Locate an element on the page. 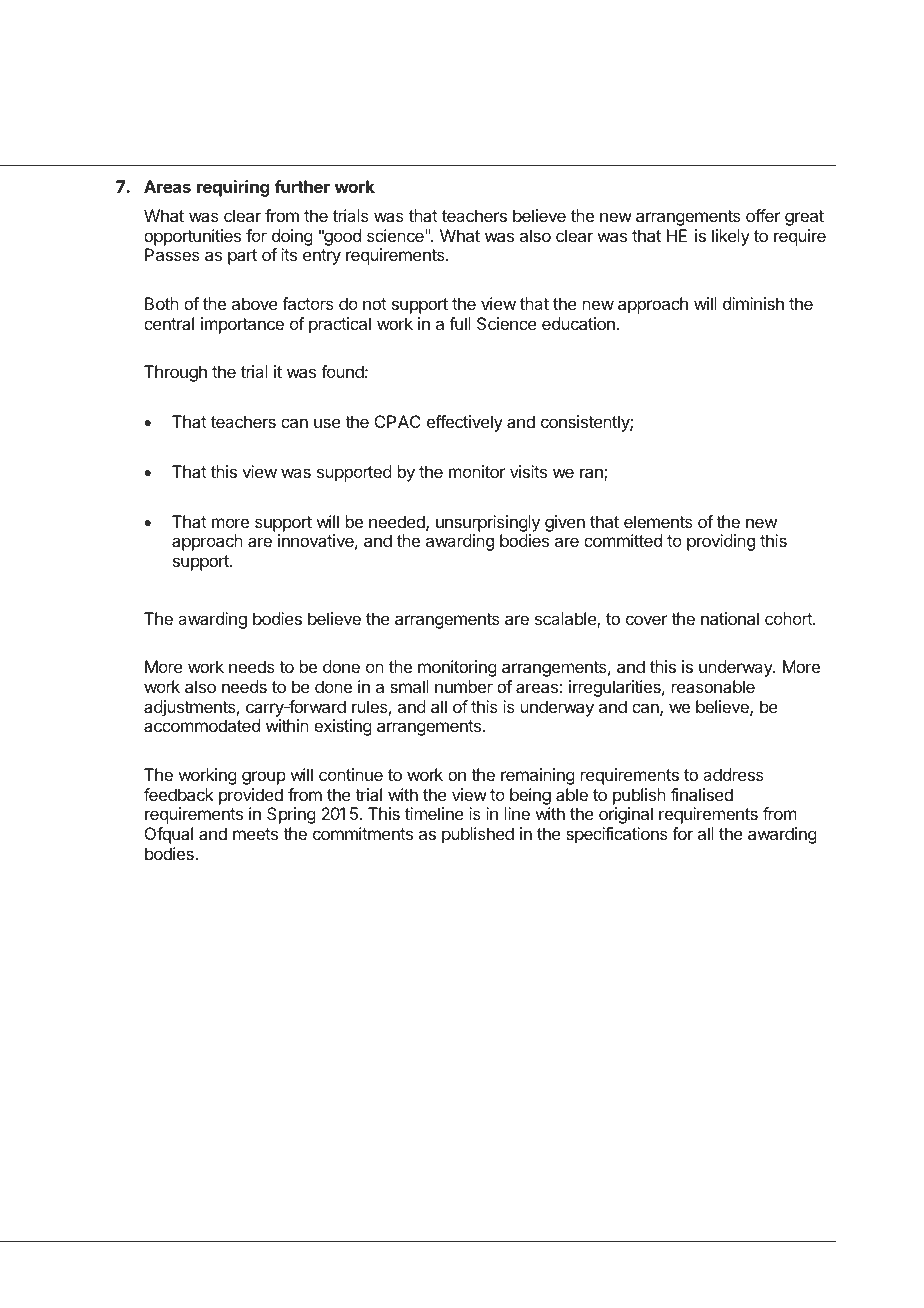 The image size is (924, 1308). further is located at coordinates (302, 186).
